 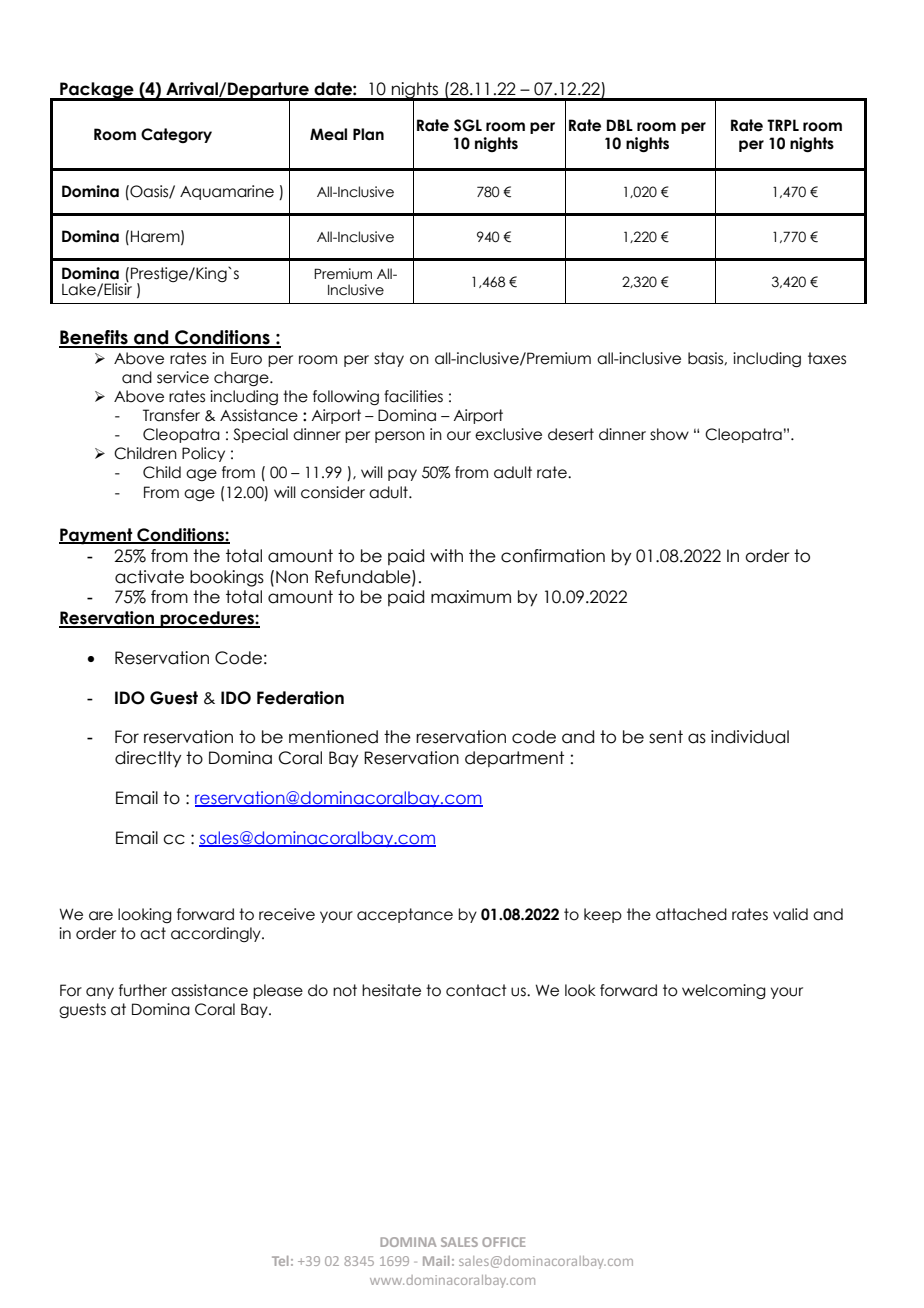 I want to click on Tel, so click(x=280, y=1261).
